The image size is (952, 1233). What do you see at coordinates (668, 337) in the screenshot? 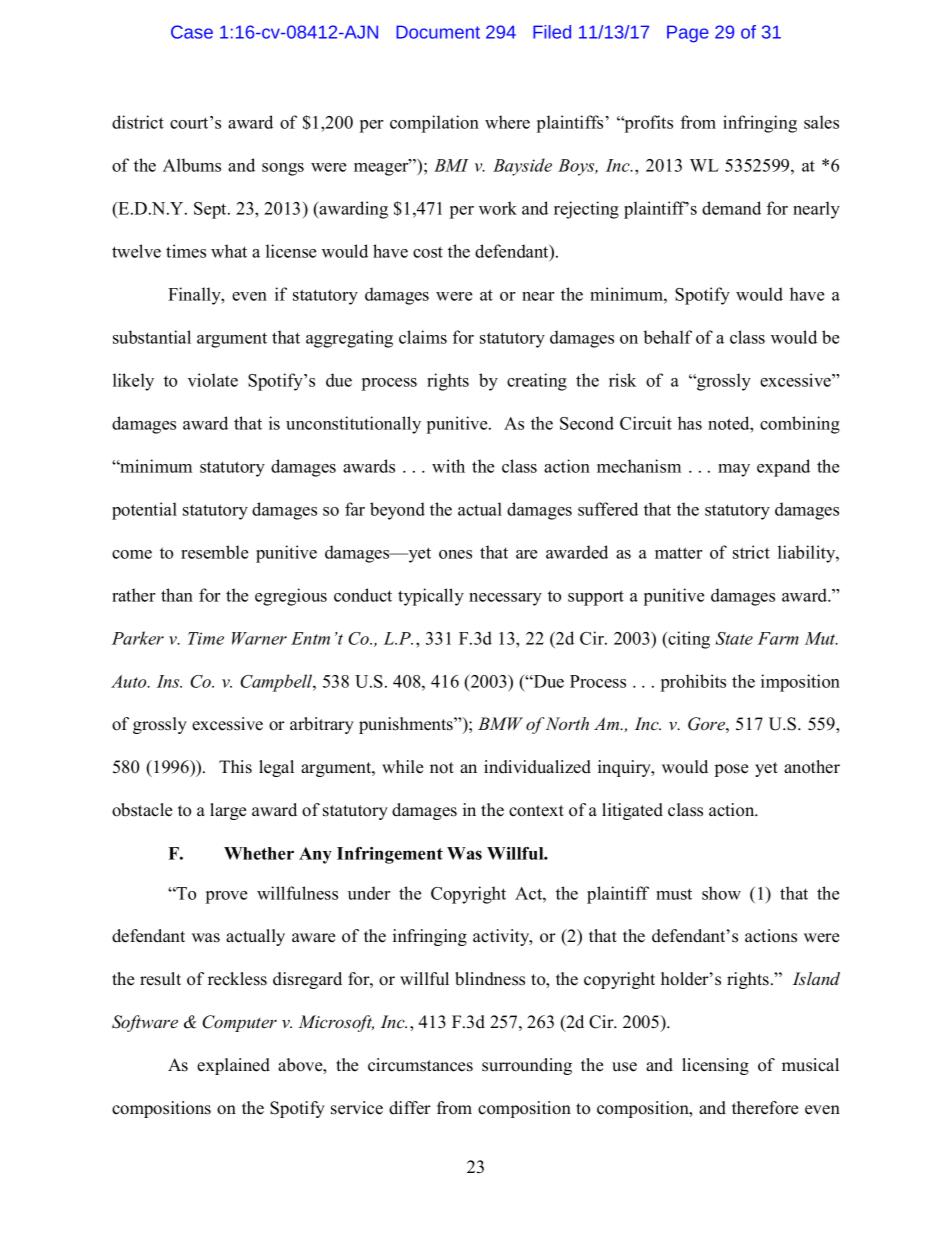
I see `behalf` at bounding box center [668, 337].
